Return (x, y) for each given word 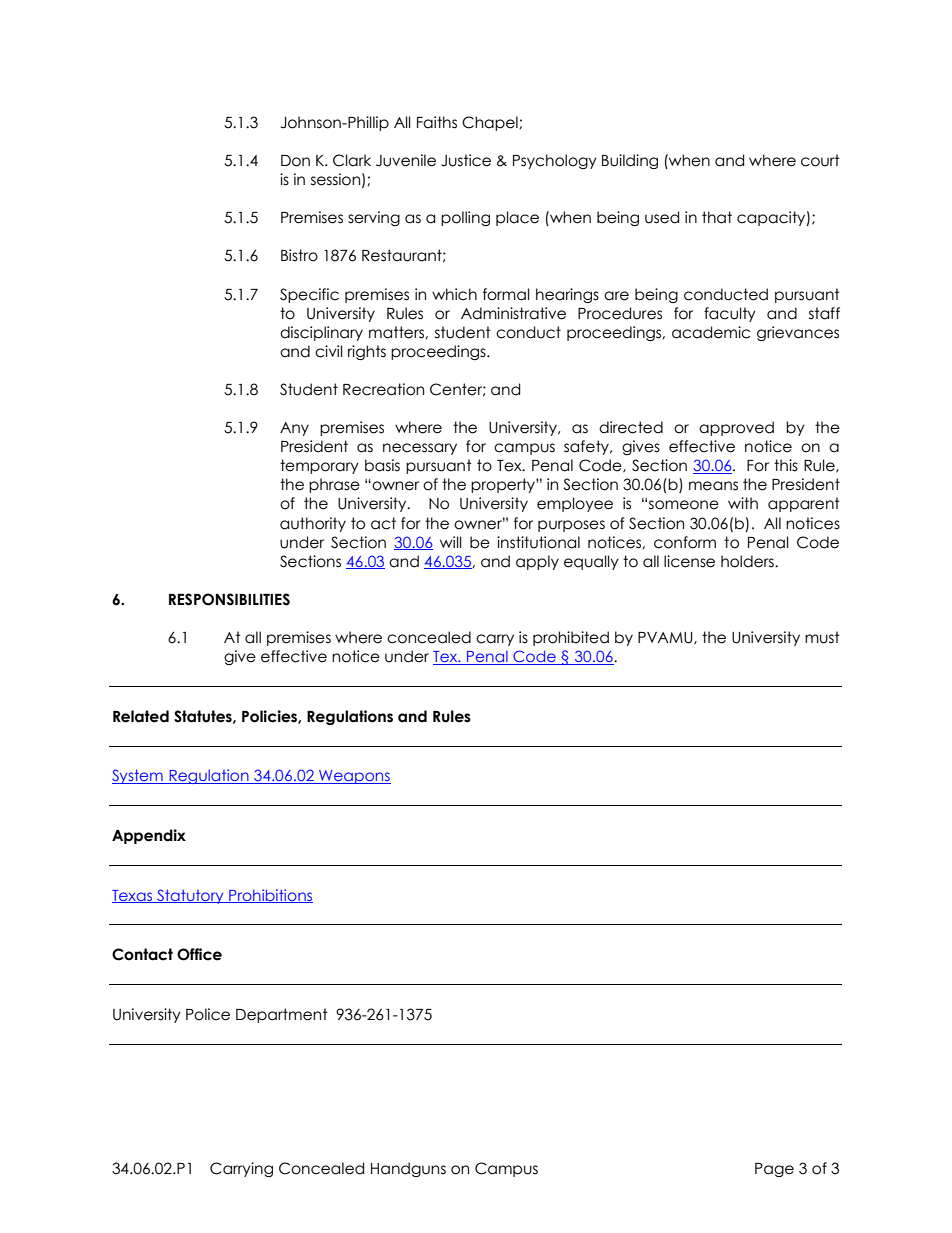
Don (295, 161)
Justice (466, 160)
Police (208, 1014)
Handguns (408, 1169)
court (820, 160)
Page (774, 1170)
